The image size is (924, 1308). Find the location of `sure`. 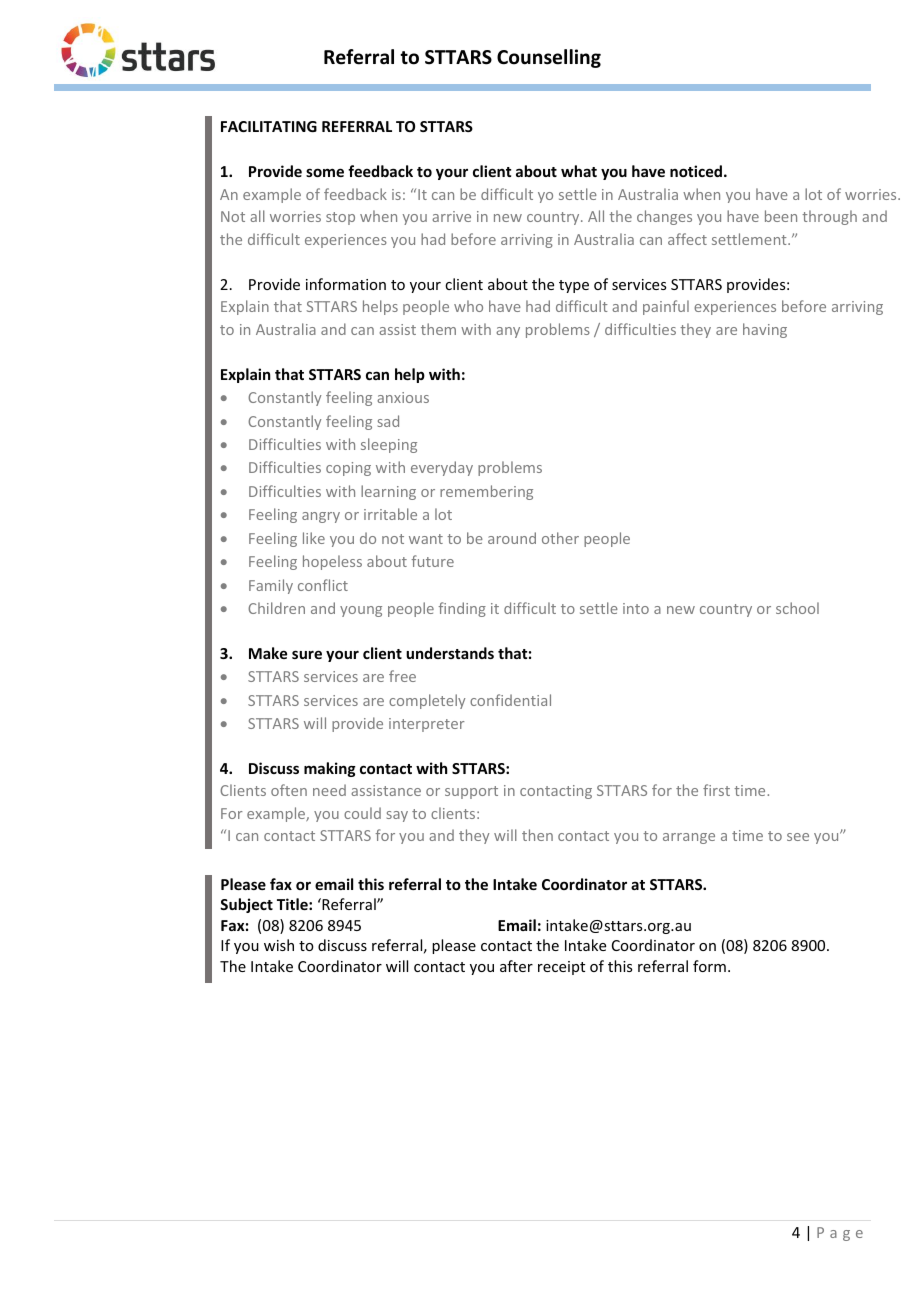

sure is located at coordinates (307, 654).
